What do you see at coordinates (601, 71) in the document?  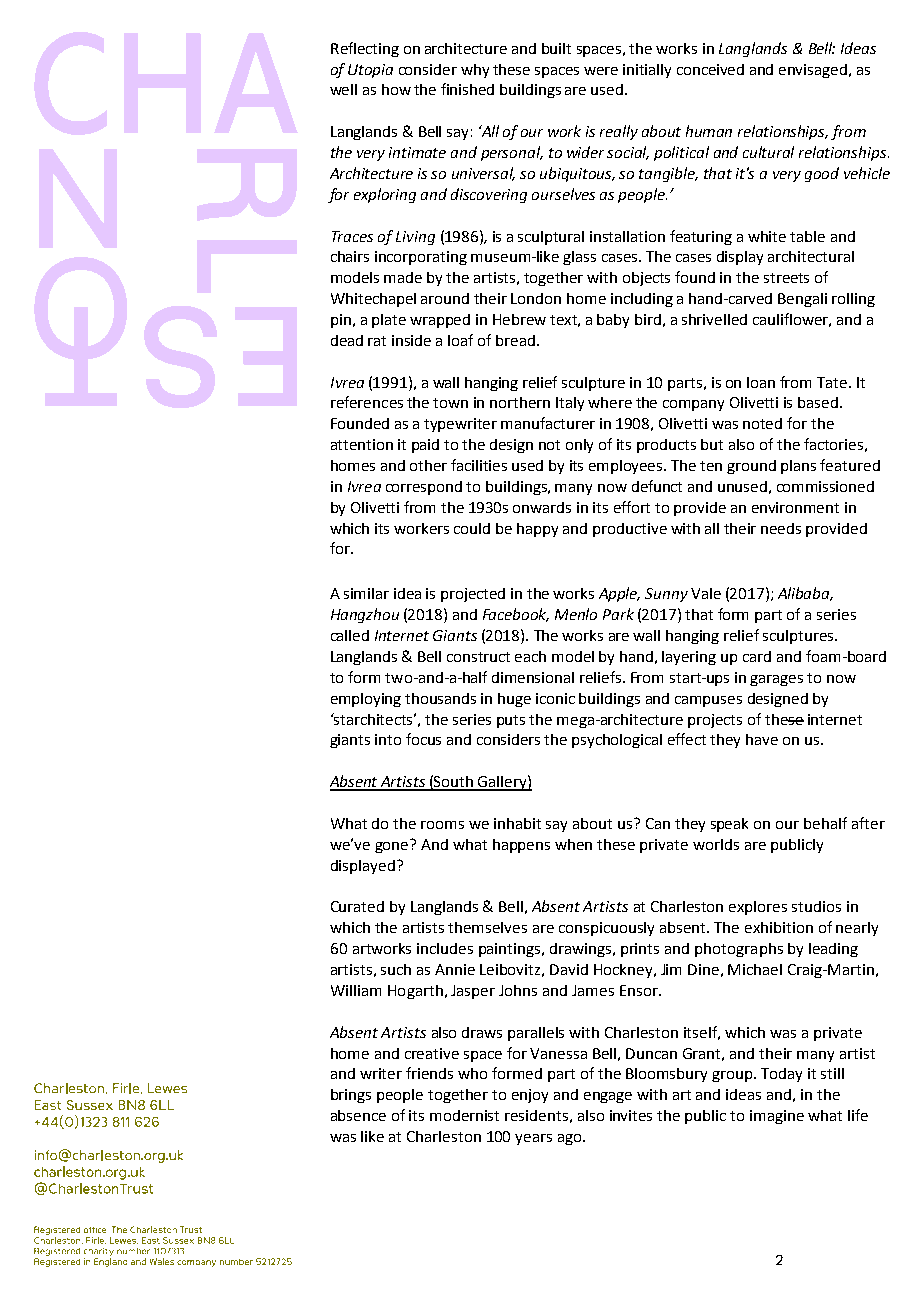 I see `were` at bounding box center [601, 71].
